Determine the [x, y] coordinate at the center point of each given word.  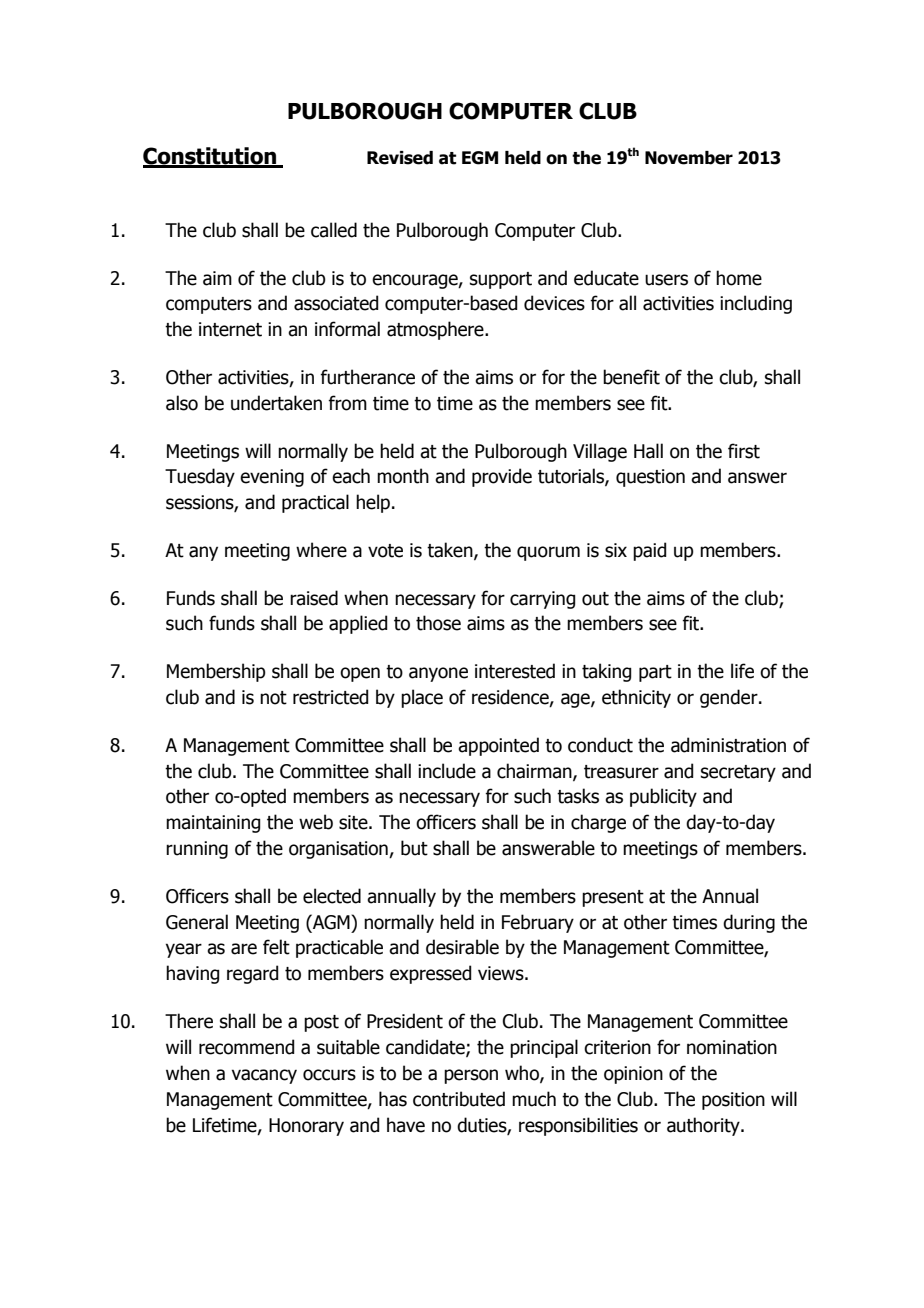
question [650, 478]
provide [502, 477]
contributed [459, 1099]
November [689, 158]
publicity [663, 797]
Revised [400, 158]
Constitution [211, 157]
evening [272, 478]
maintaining [213, 824]
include [447, 771]
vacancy [264, 1076]
